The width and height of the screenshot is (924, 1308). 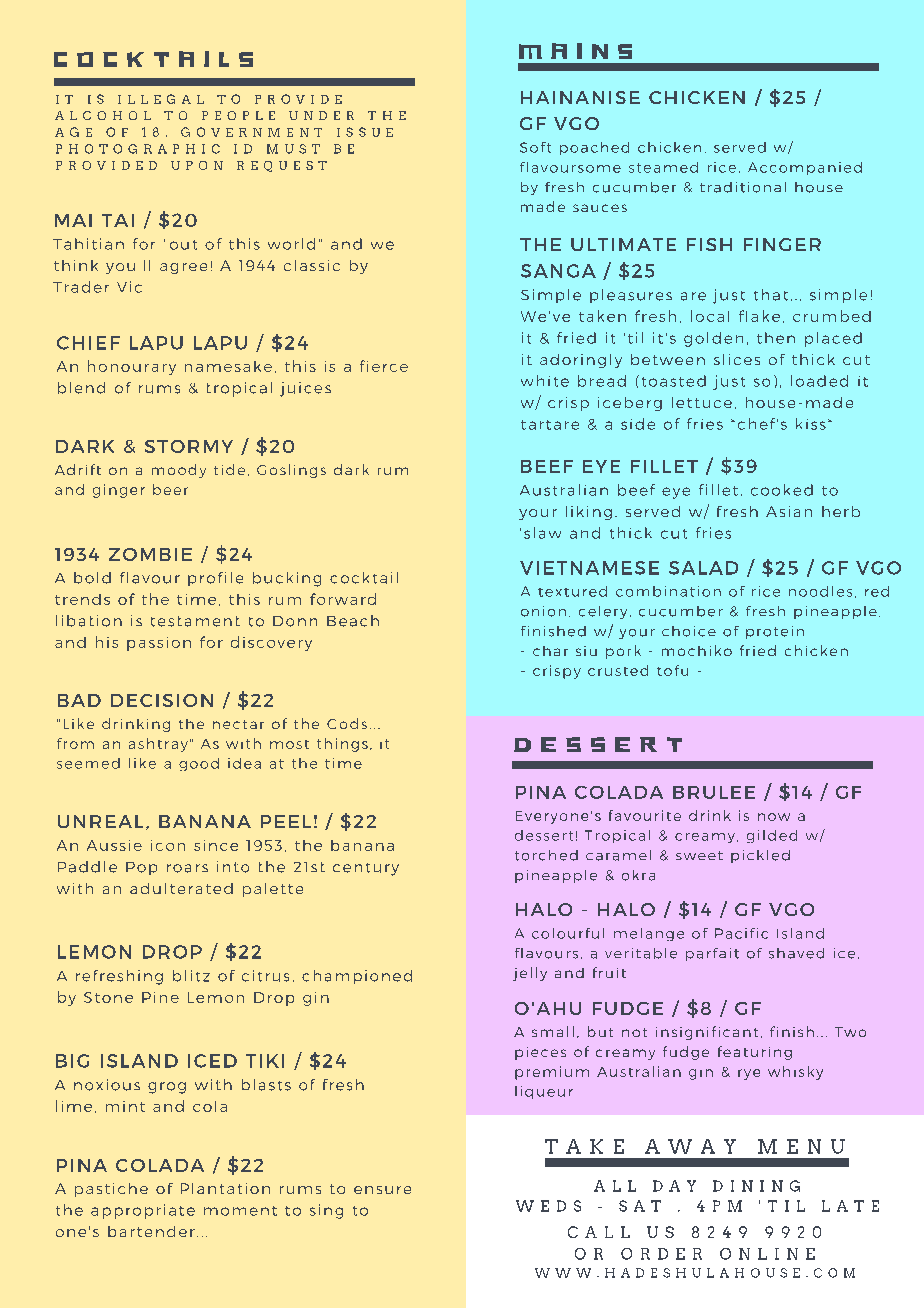 What do you see at coordinates (382, 1190) in the screenshot?
I see `ensure` at bounding box center [382, 1190].
